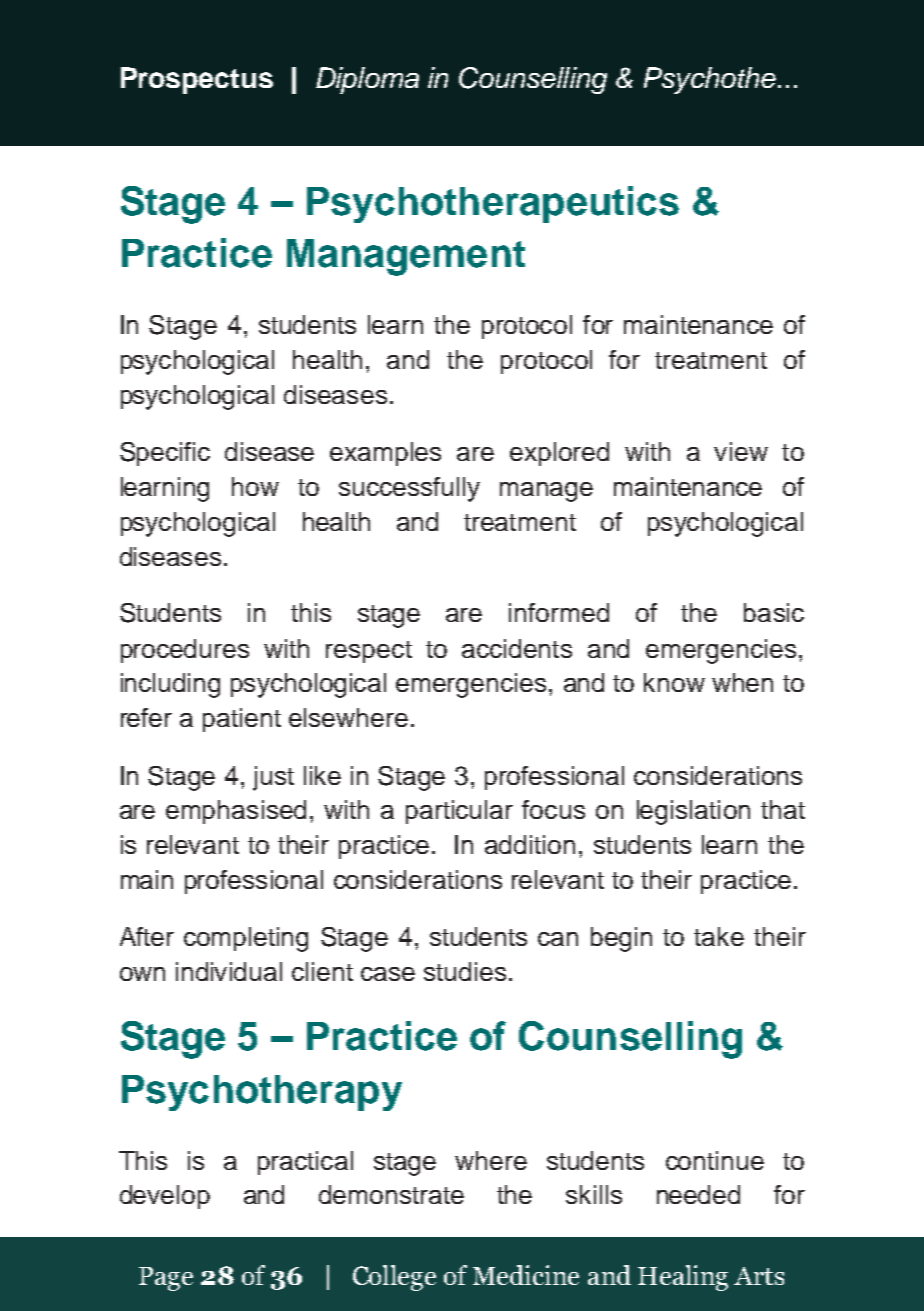  Describe the element at coordinates (683, 1278) in the screenshot. I see `Healing` at that location.
